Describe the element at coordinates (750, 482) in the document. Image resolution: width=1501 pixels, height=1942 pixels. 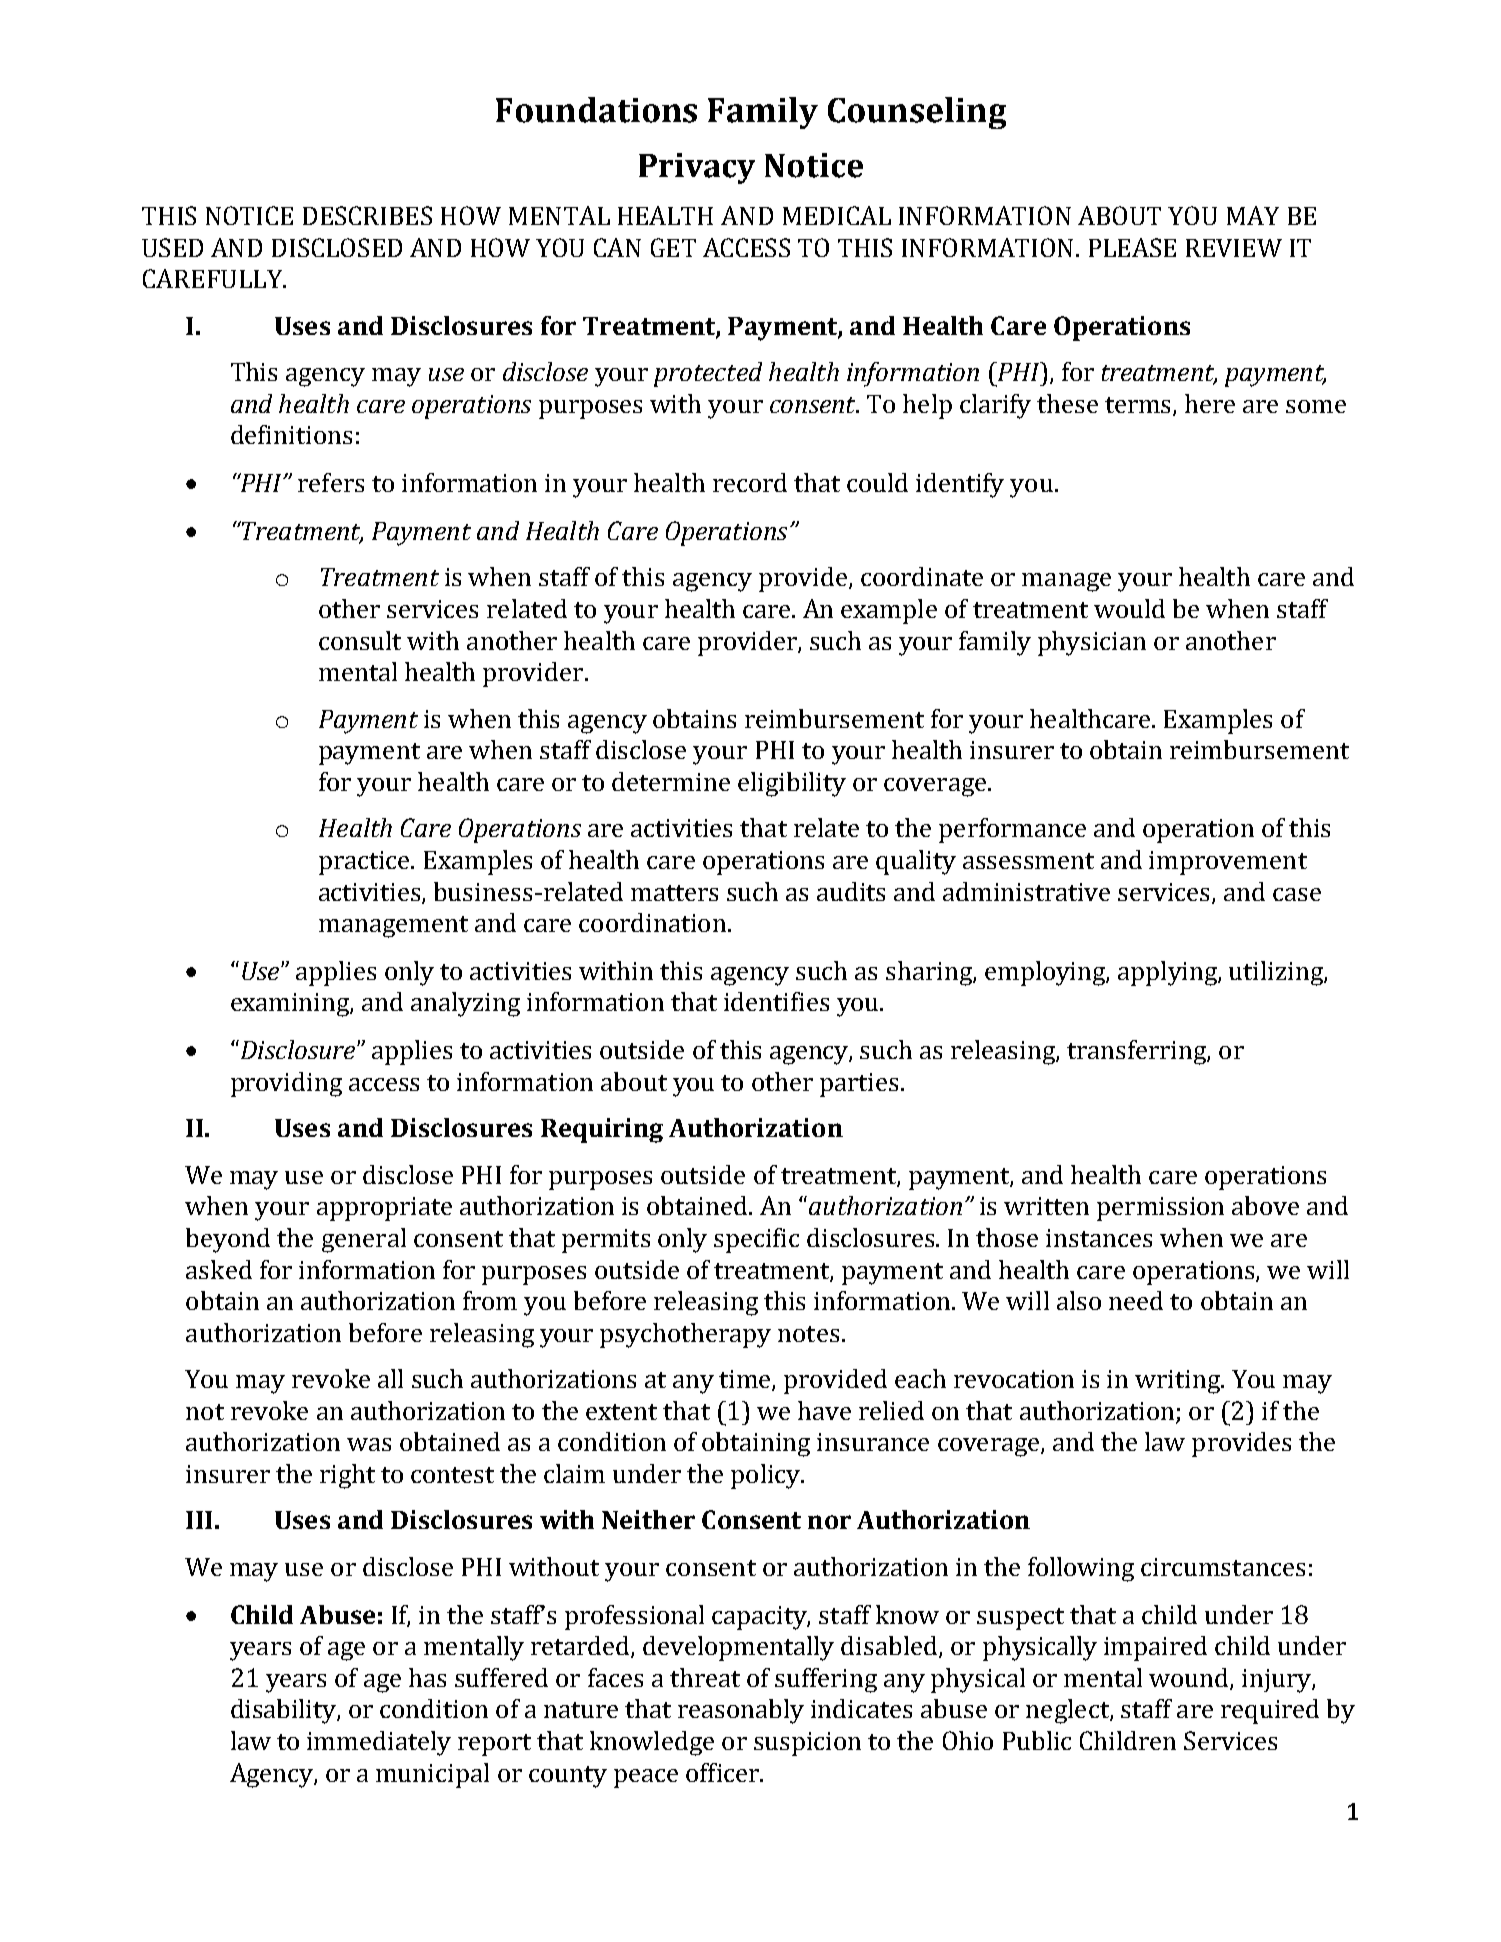
I see `record` at that location.
